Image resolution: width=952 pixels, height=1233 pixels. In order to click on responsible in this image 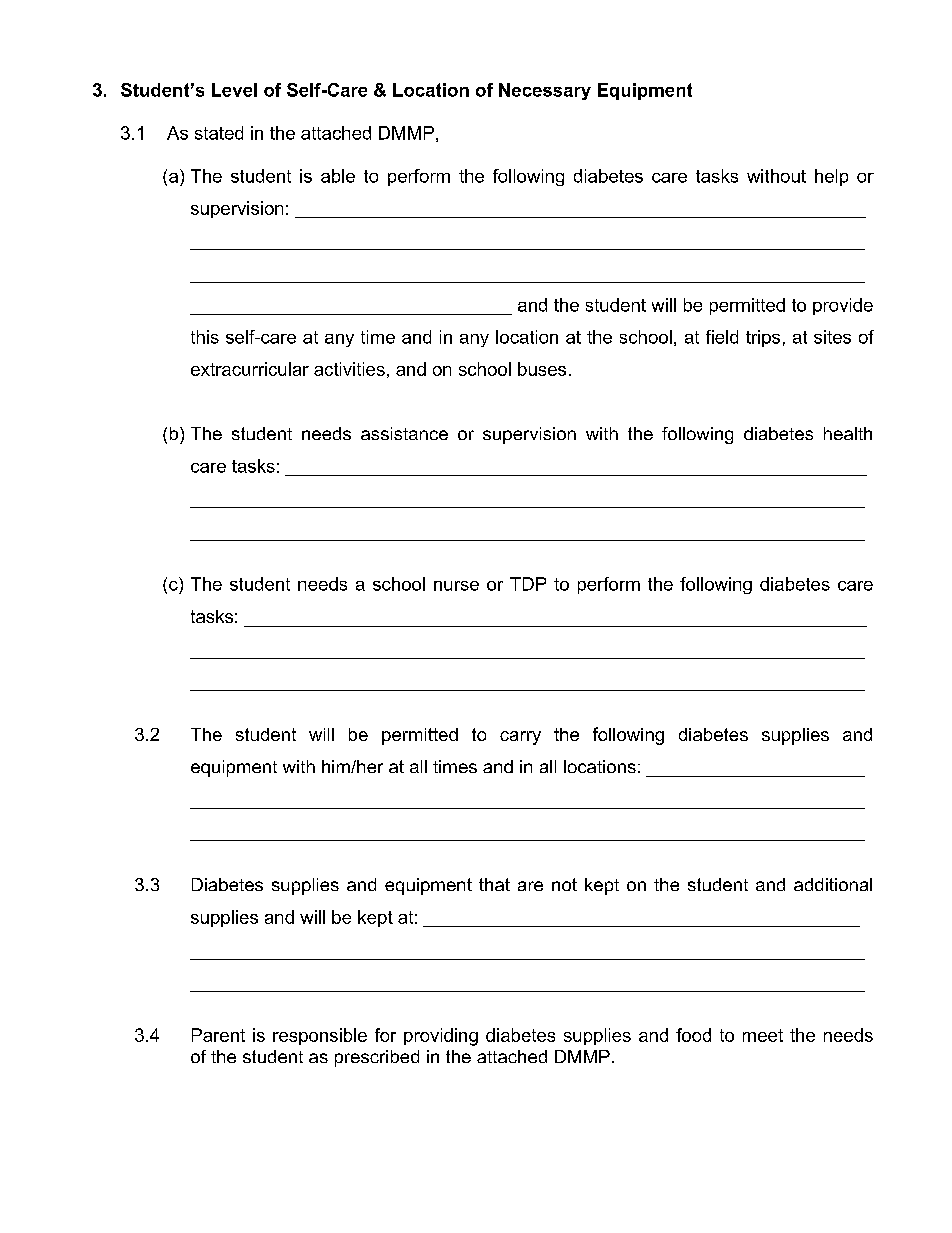, I will do `click(320, 1036)`.
